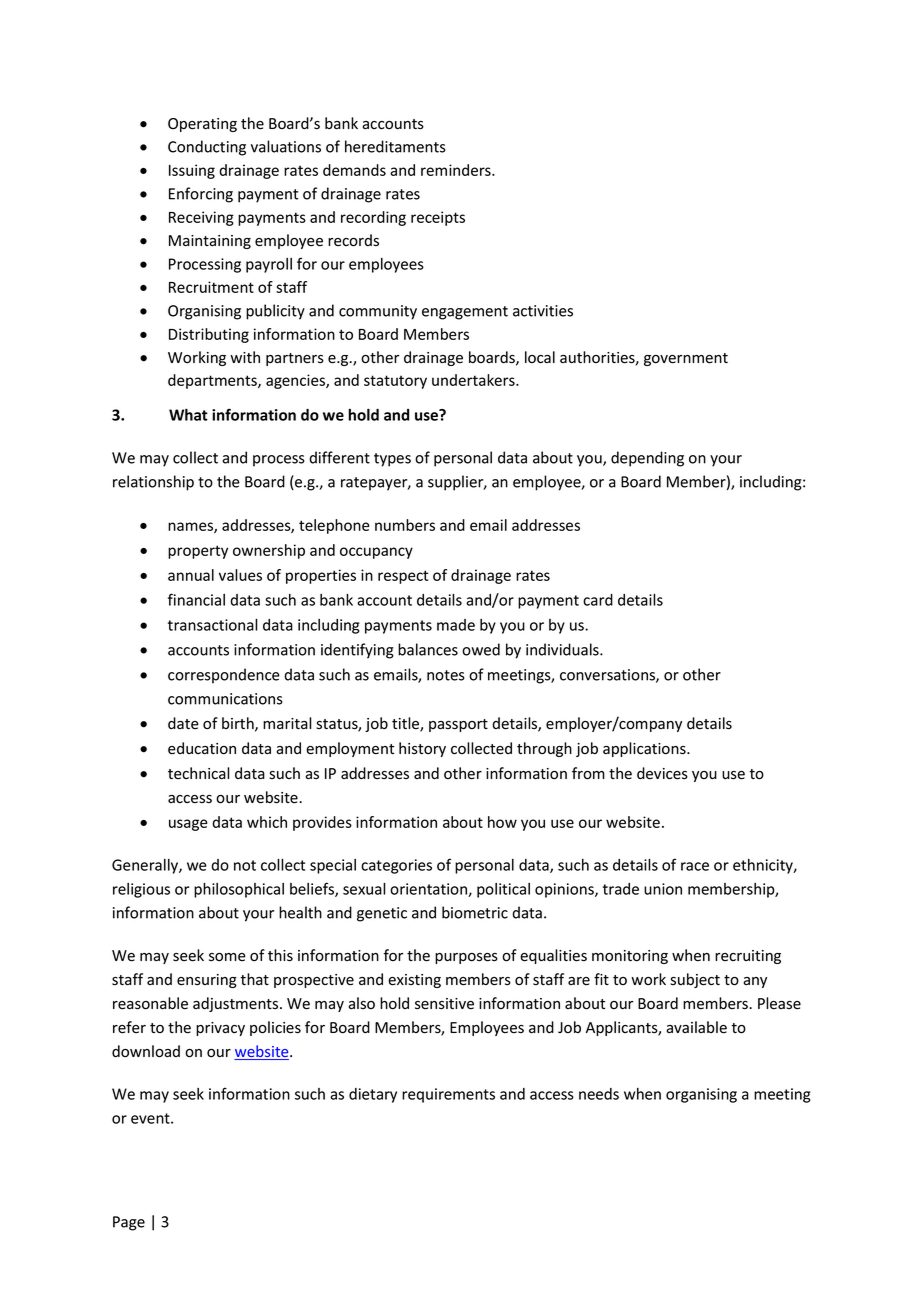 The width and height of the screenshot is (924, 1308). Describe the element at coordinates (227, 957) in the screenshot. I see `some` at that location.
